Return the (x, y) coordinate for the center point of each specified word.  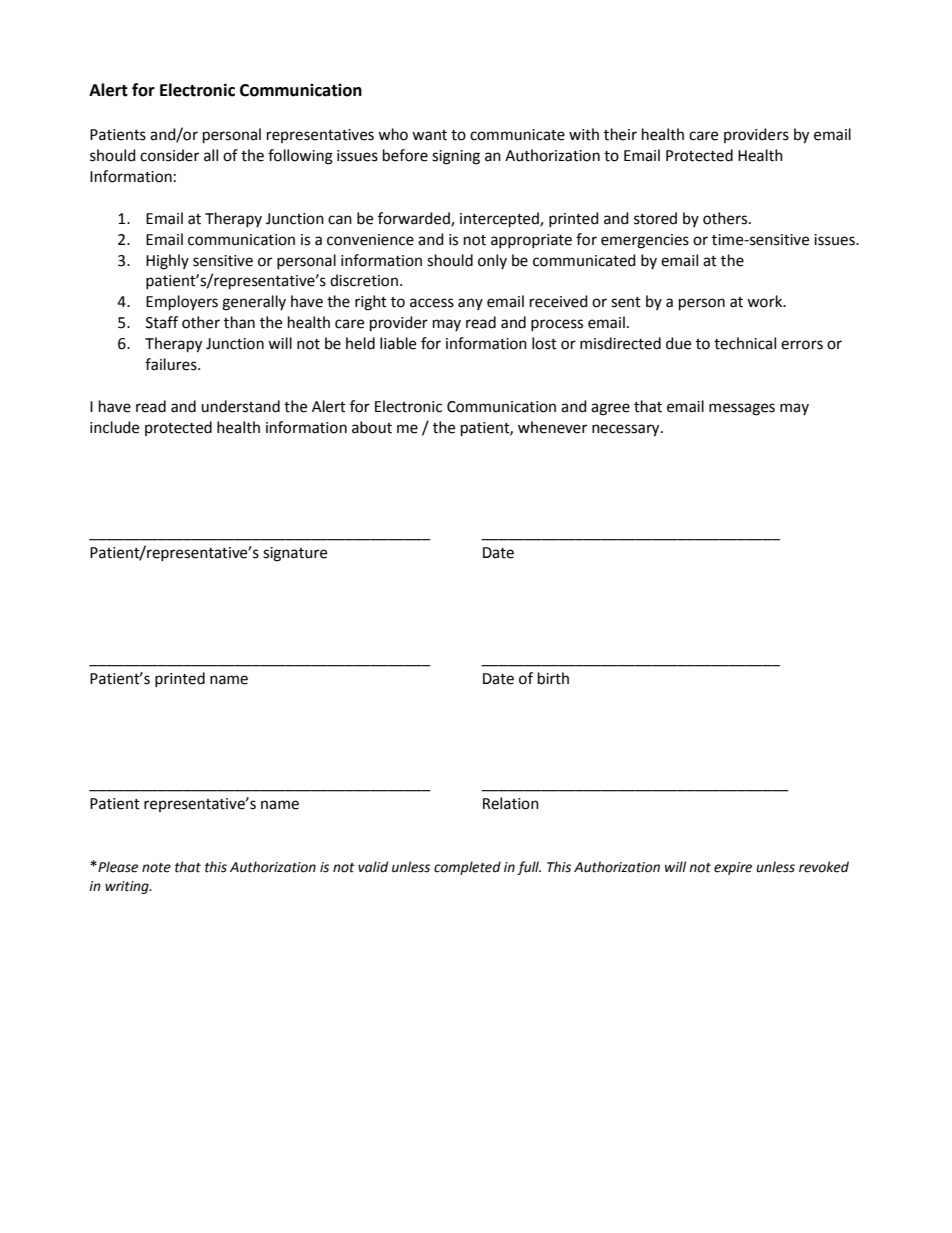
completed (467, 868)
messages (742, 409)
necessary (627, 430)
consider (169, 155)
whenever (552, 427)
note (156, 868)
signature (295, 554)
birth (553, 678)
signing (456, 157)
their (620, 134)
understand (240, 406)
